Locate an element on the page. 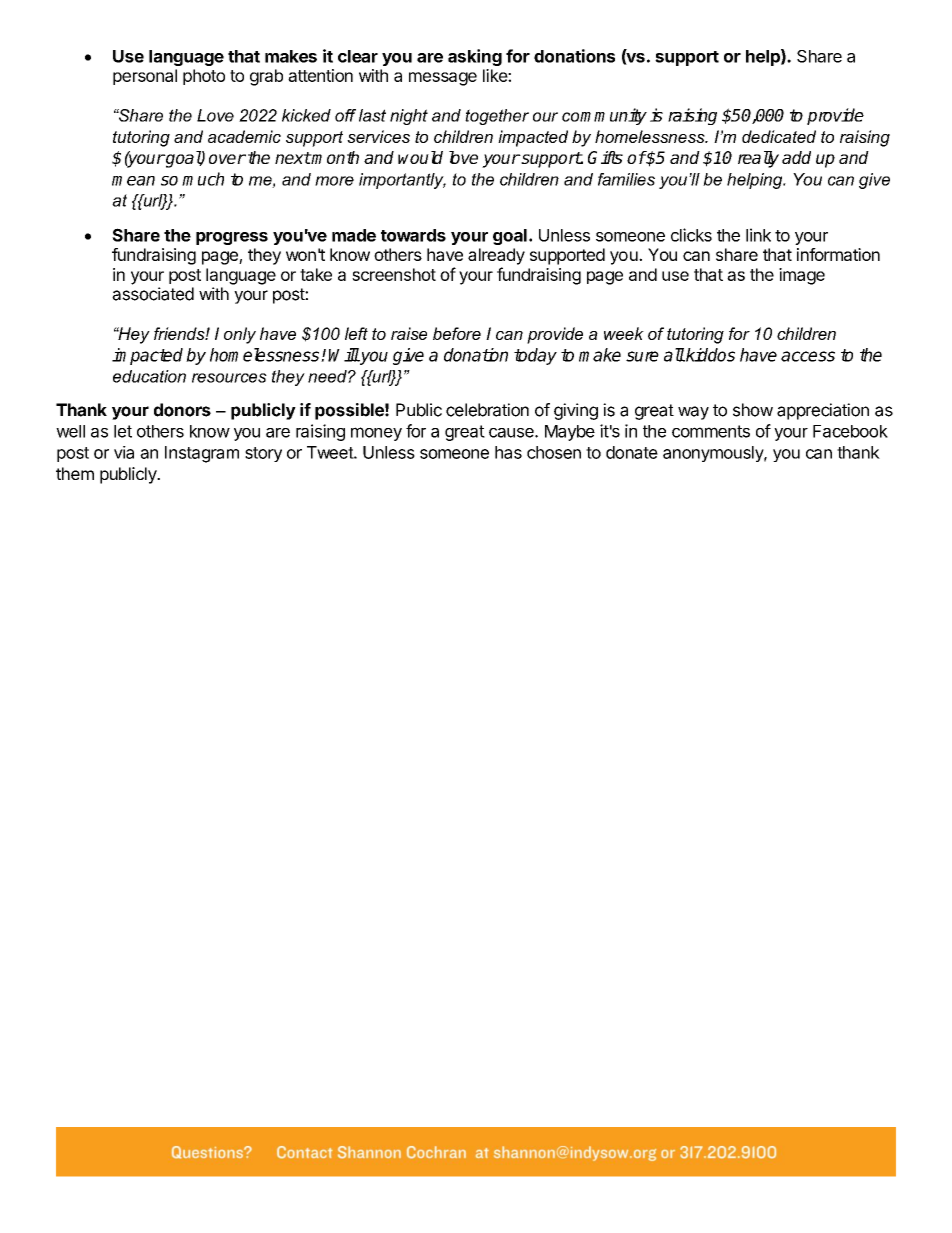  Instagram is located at coordinates (202, 454).
